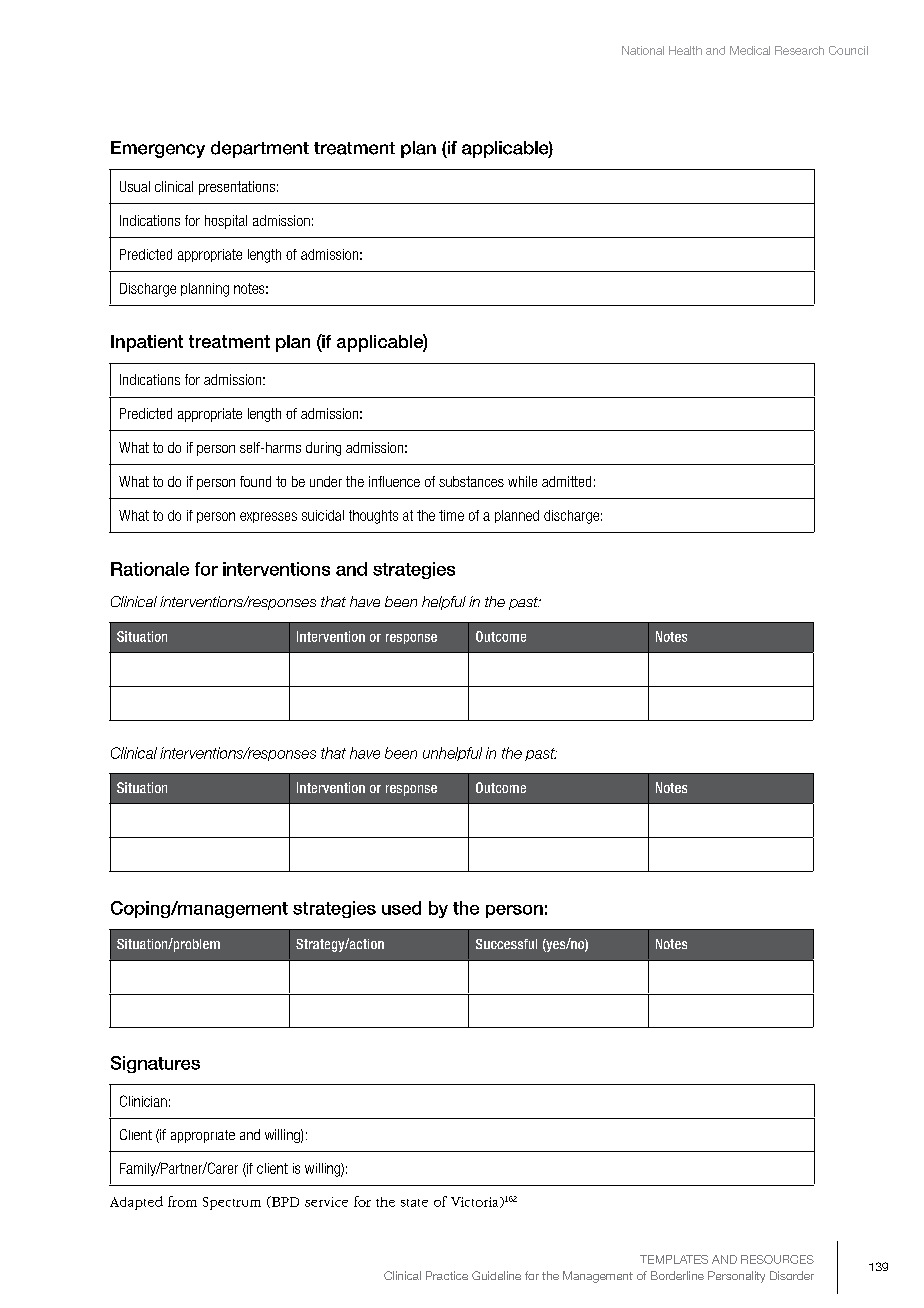 The image size is (924, 1308). I want to click on department, so click(260, 149).
